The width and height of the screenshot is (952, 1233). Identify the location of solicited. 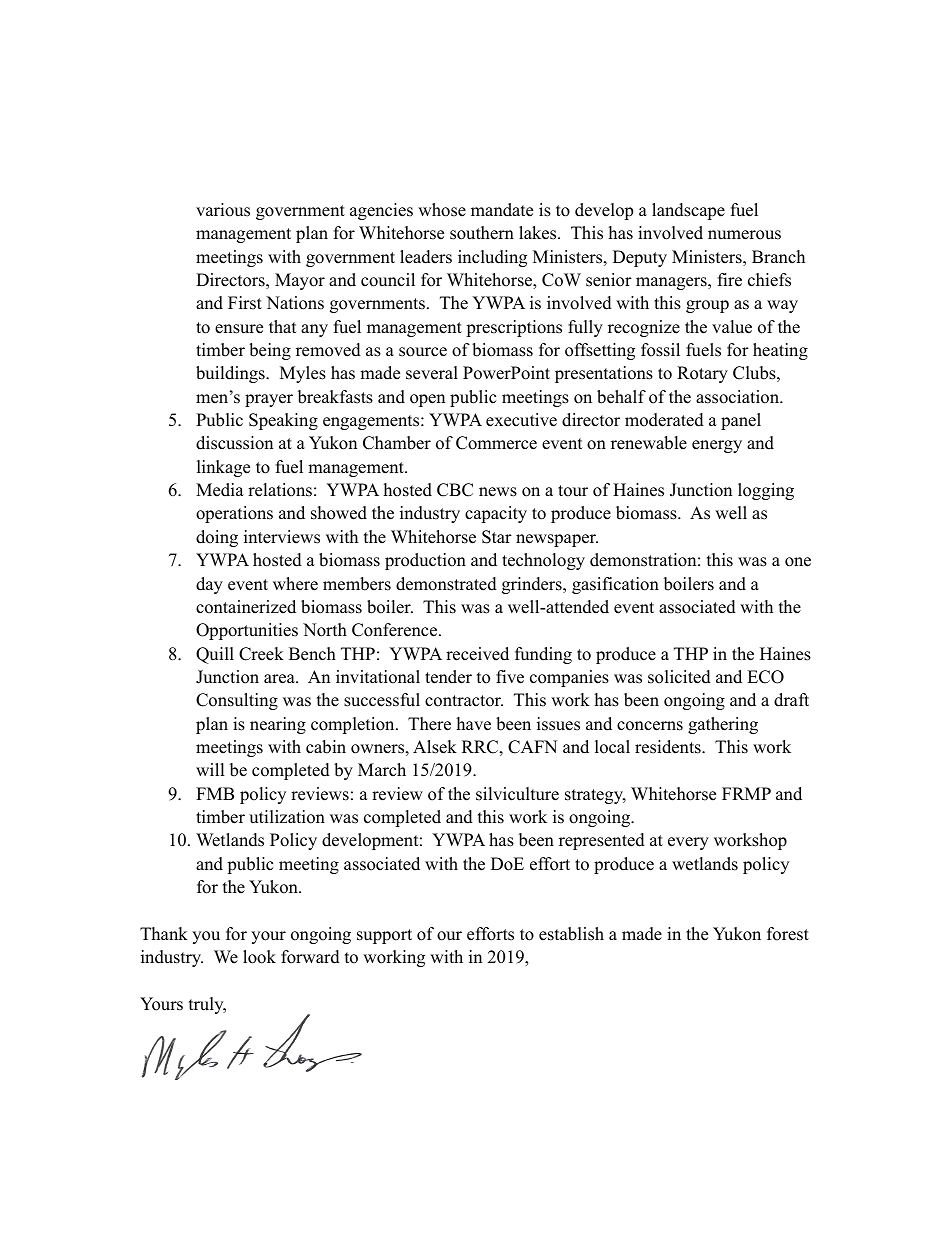
(679, 677).
